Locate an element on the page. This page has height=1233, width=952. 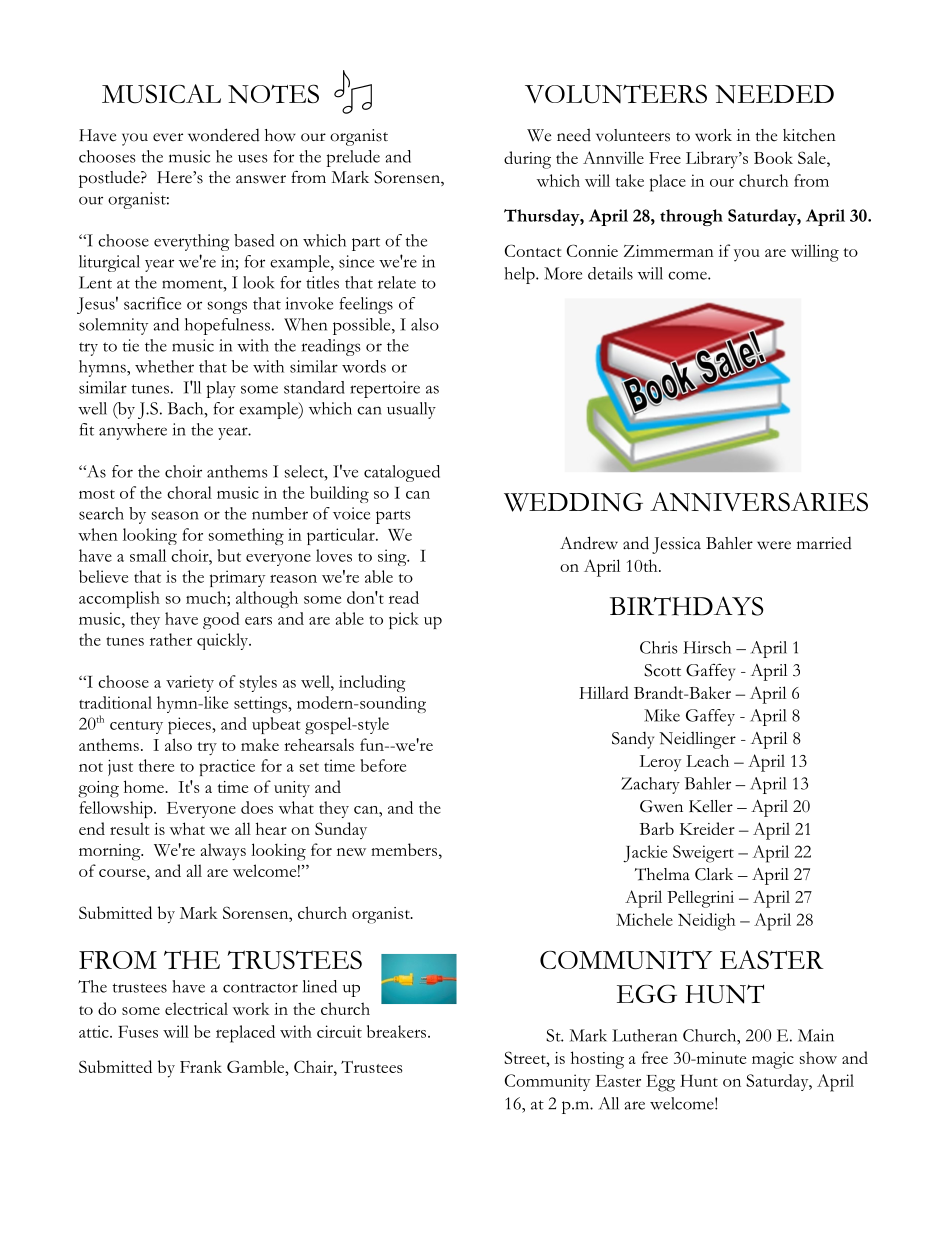
small is located at coordinates (148, 555).
